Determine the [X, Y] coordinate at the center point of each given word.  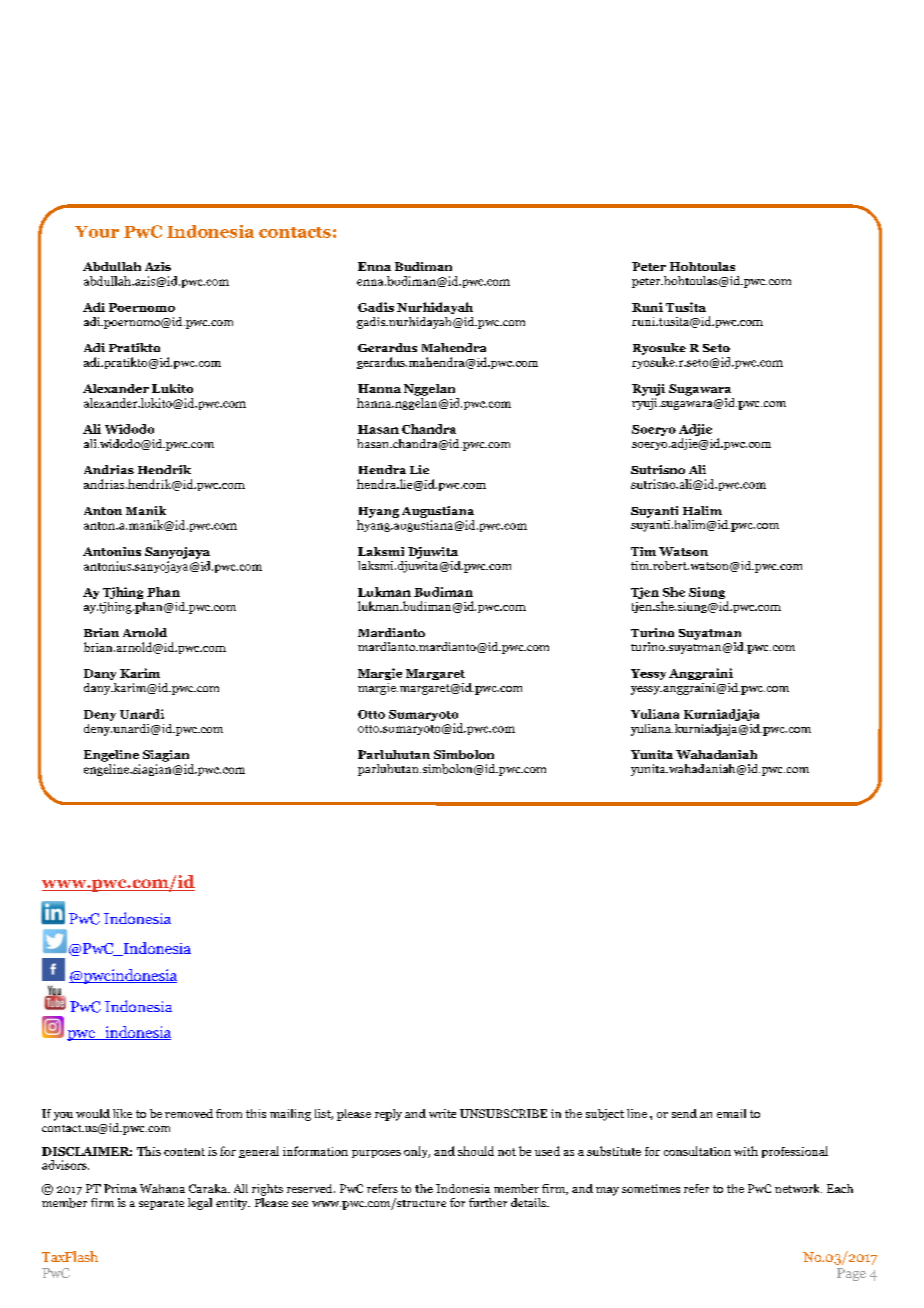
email [731, 1113]
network [798, 1188]
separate [161, 1205]
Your [97, 232]
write [442, 1113]
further [488, 1202]
